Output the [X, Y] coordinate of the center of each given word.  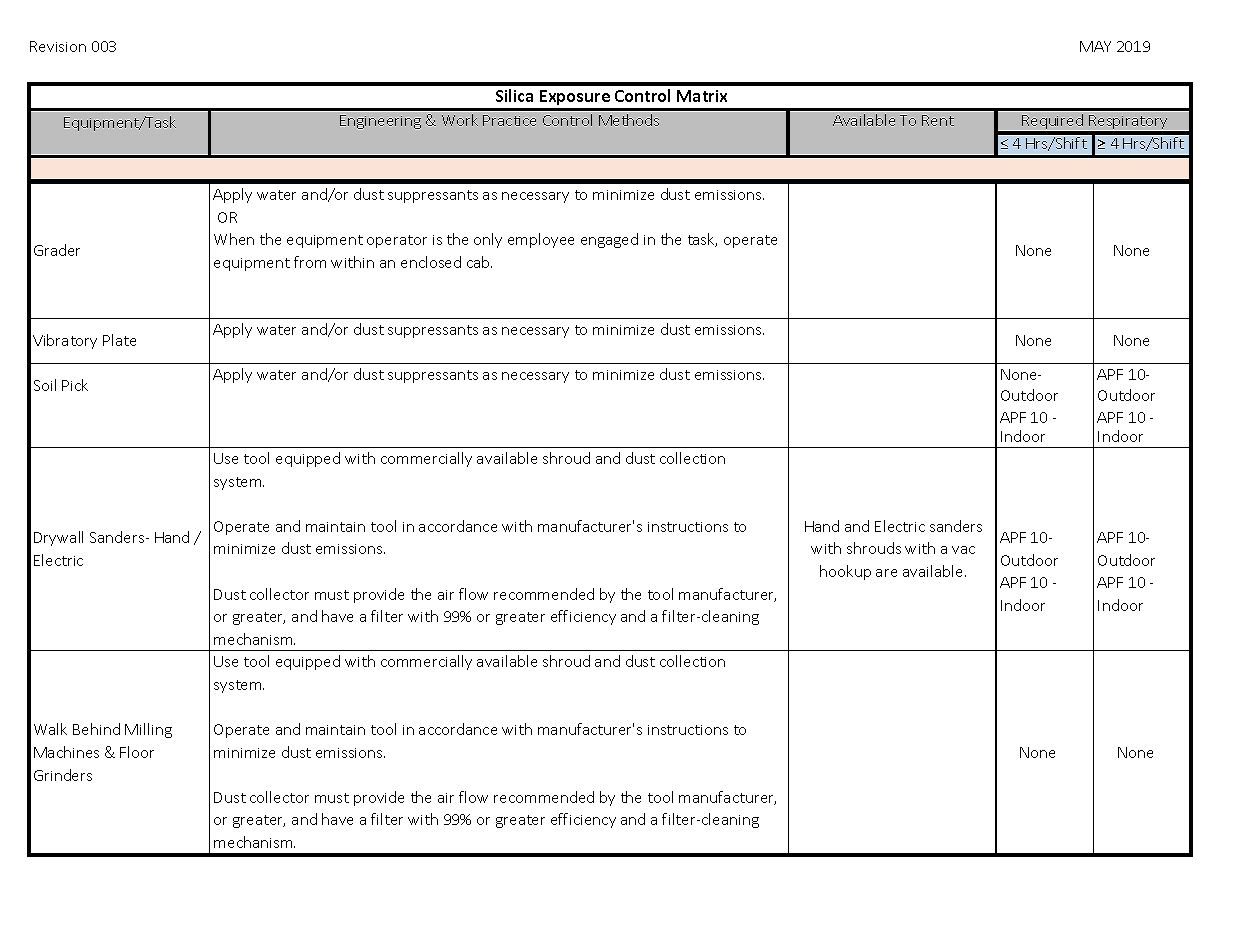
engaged [609, 240]
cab [479, 262]
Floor [137, 752]
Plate [119, 340]
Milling [148, 730]
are [886, 573]
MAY [1095, 46]
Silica [514, 95]
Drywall [58, 538]
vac [963, 550]
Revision [58, 46]
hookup [845, 572]
